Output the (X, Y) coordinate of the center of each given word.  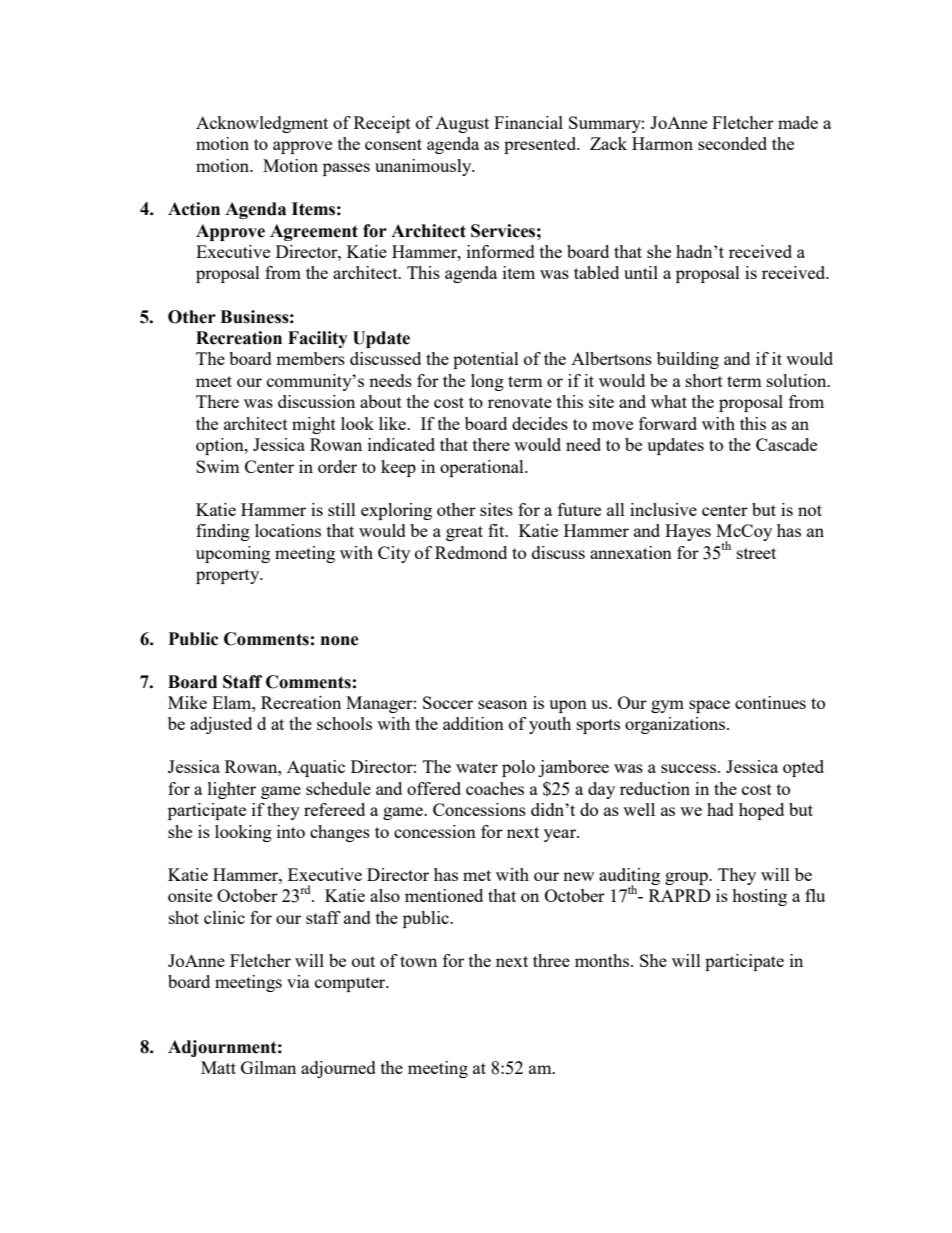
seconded (732, 143)
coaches (495, 788)
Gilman (268, 1067)
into (291, 831)
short (704, 380)
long (487, 382)
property (229, 576)
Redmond (471, 552)
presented (541, 145)
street (756, 553)
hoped (761, 811)
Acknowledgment (262, 124)
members (310, 358)
